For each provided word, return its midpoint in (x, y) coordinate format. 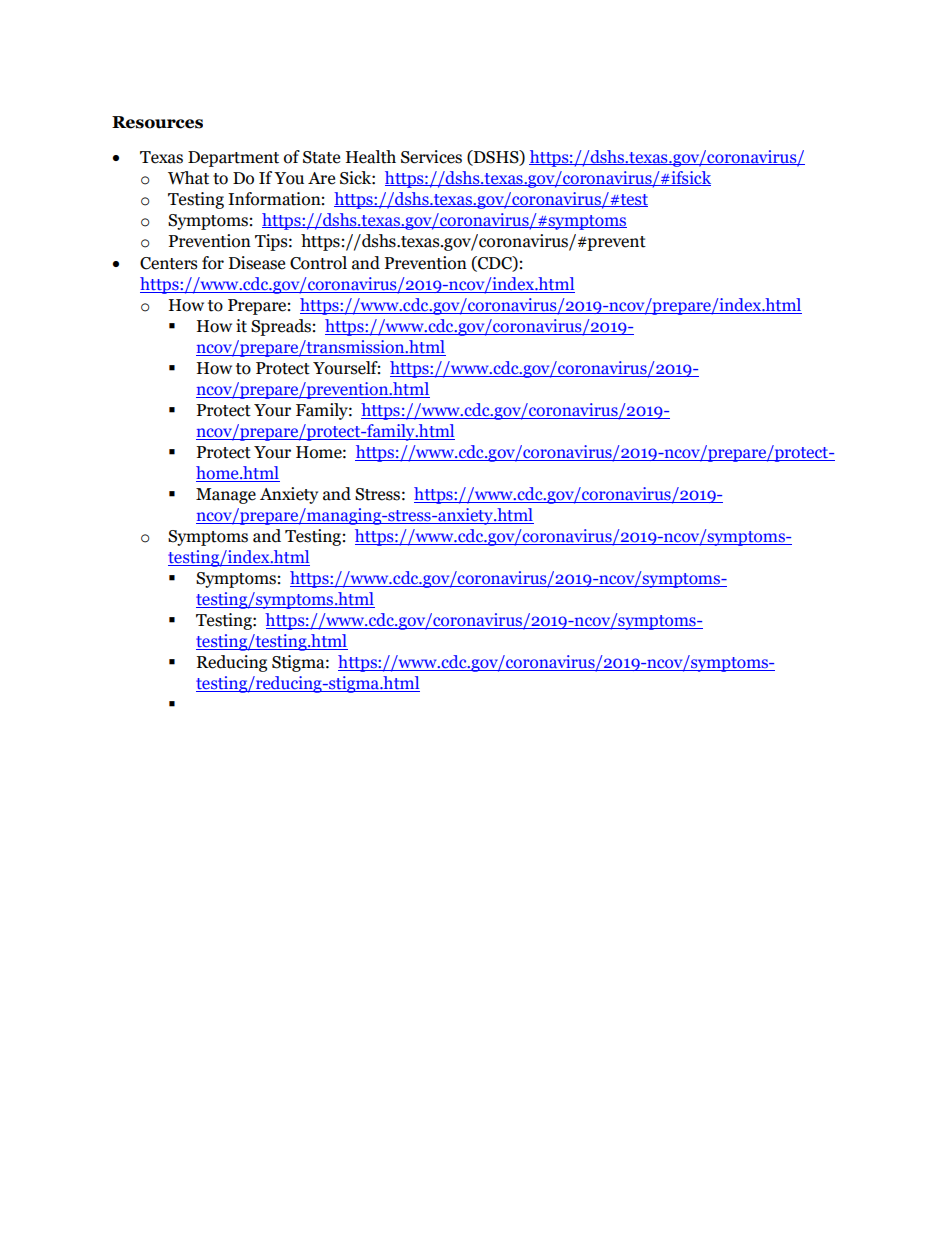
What (188, 178)
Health (371, 157)
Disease (257, 263)
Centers (169, 263)
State (321, 157)
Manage (226, 496)
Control (318, 263)
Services (431, 157)
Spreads (281, 327)
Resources (157, 122)
